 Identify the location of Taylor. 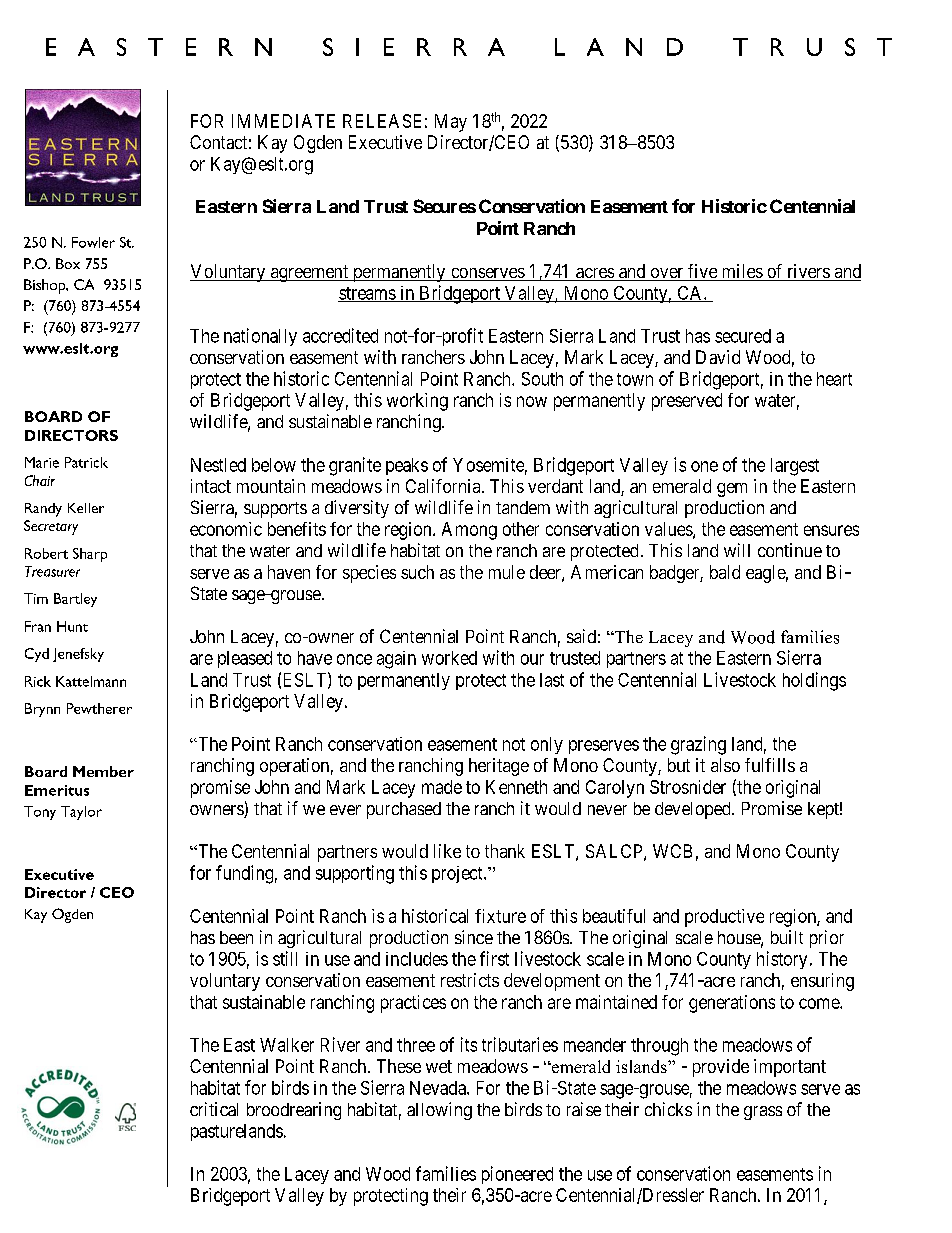
(81, 813).
